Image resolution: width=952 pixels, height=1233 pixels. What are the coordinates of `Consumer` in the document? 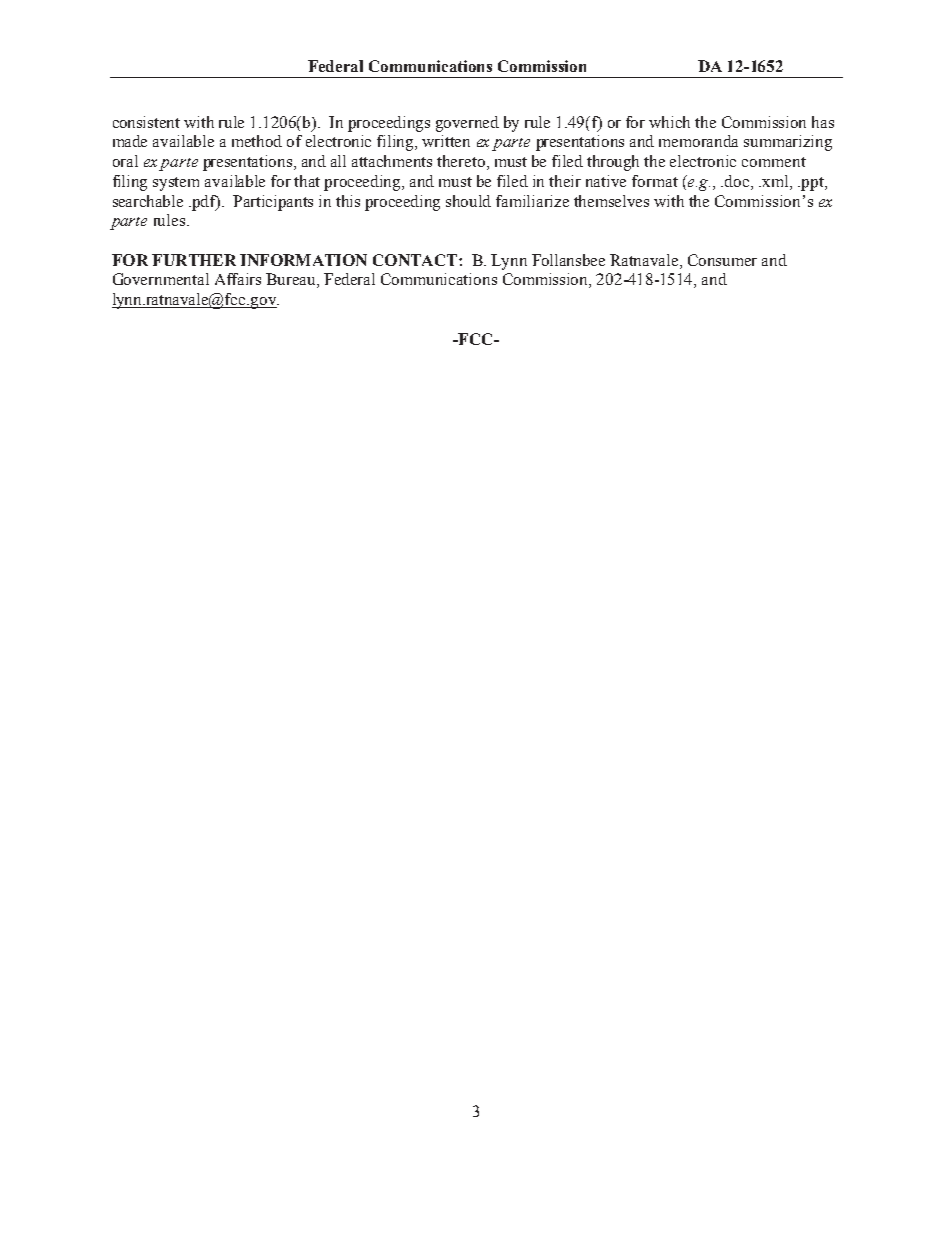 It's located at (722, 260).
